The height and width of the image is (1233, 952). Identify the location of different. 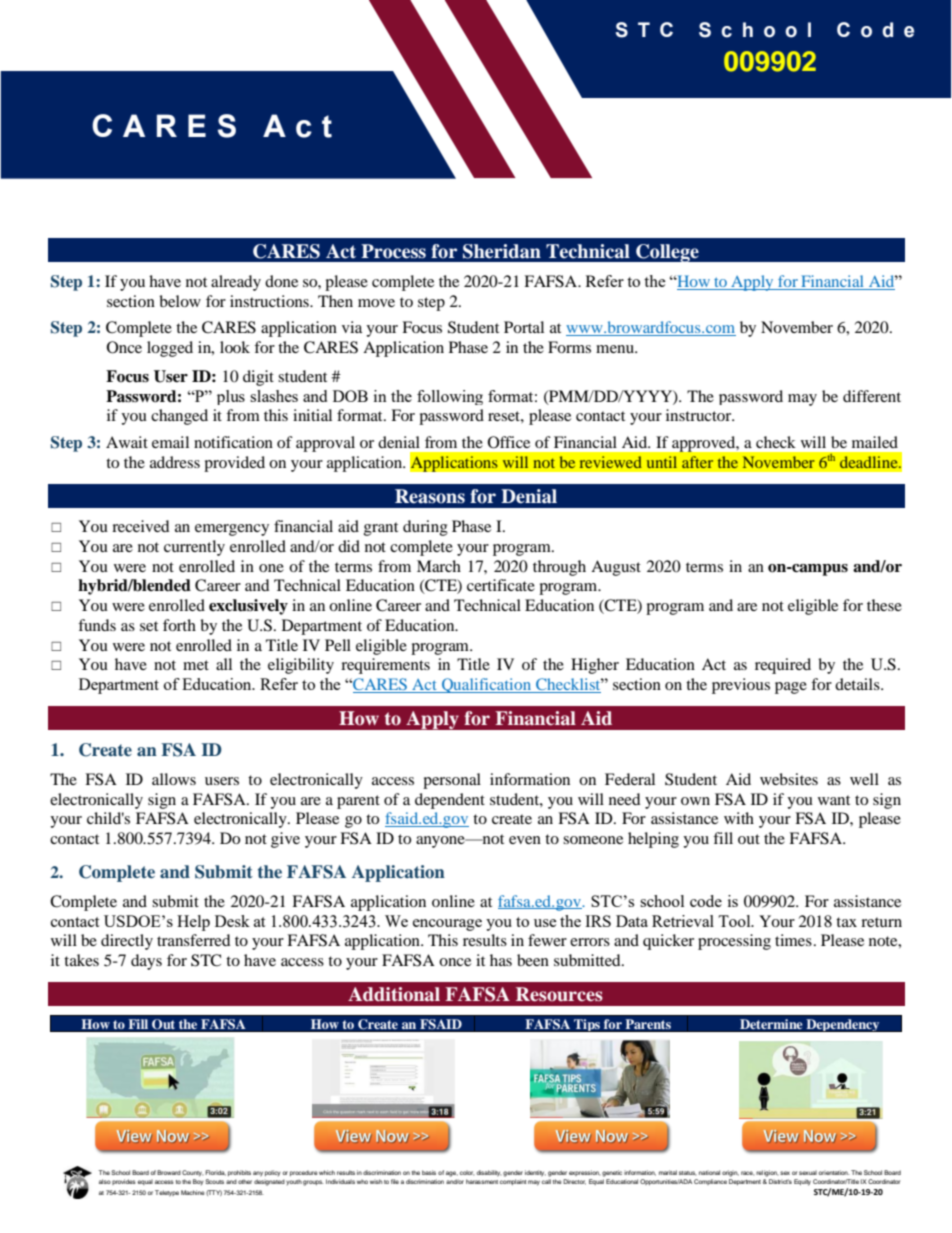
(872, 396).
